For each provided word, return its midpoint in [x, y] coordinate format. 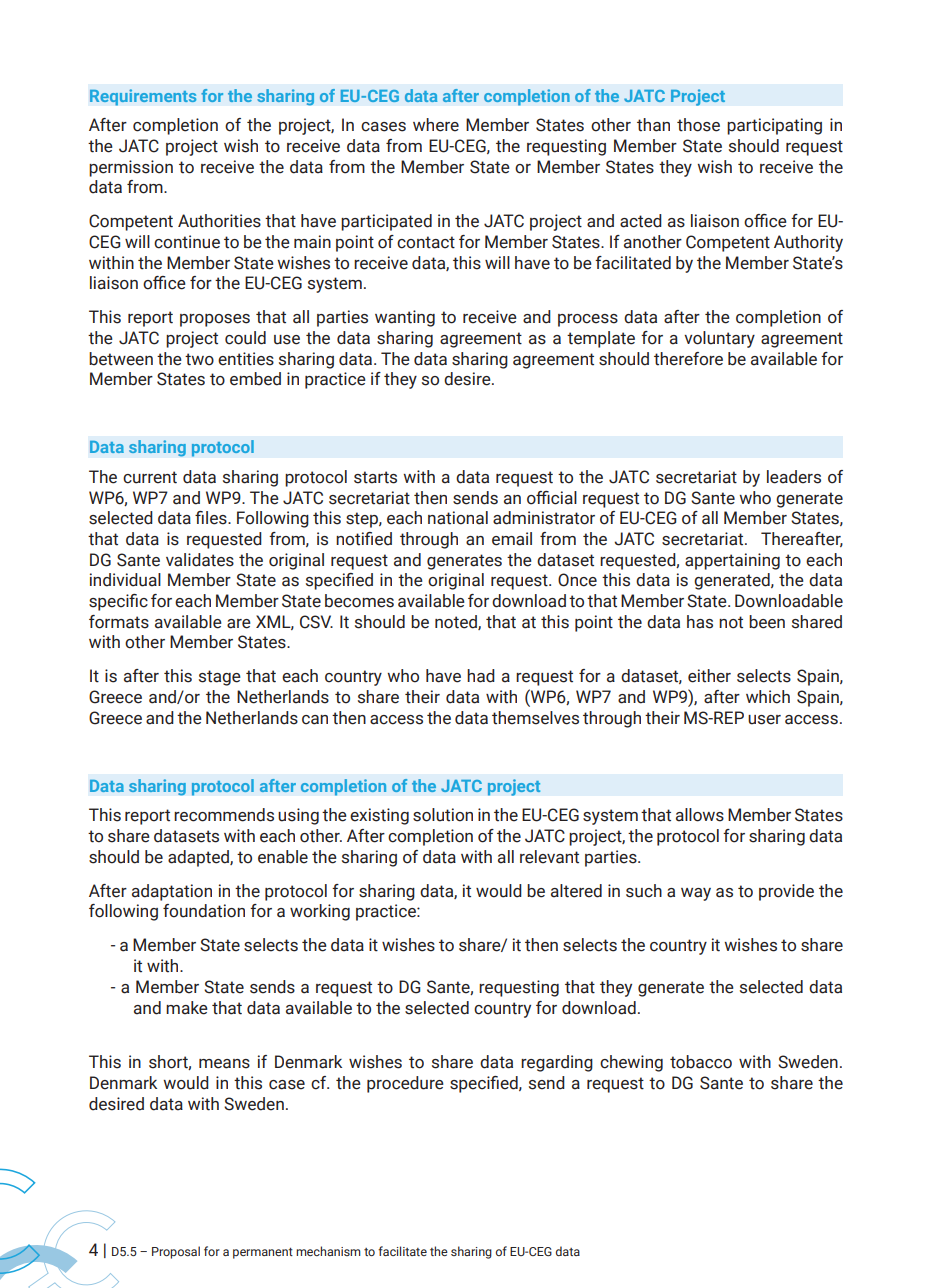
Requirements [143, 97]
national [458, 518]
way [696, 894]
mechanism [328, 1251]
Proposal [176, 1252]
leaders [794, 477]
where [436, 125]
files [212, 518]
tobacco [701, 1062]
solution [443, 815]
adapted [199, 858]
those [698, 125]
